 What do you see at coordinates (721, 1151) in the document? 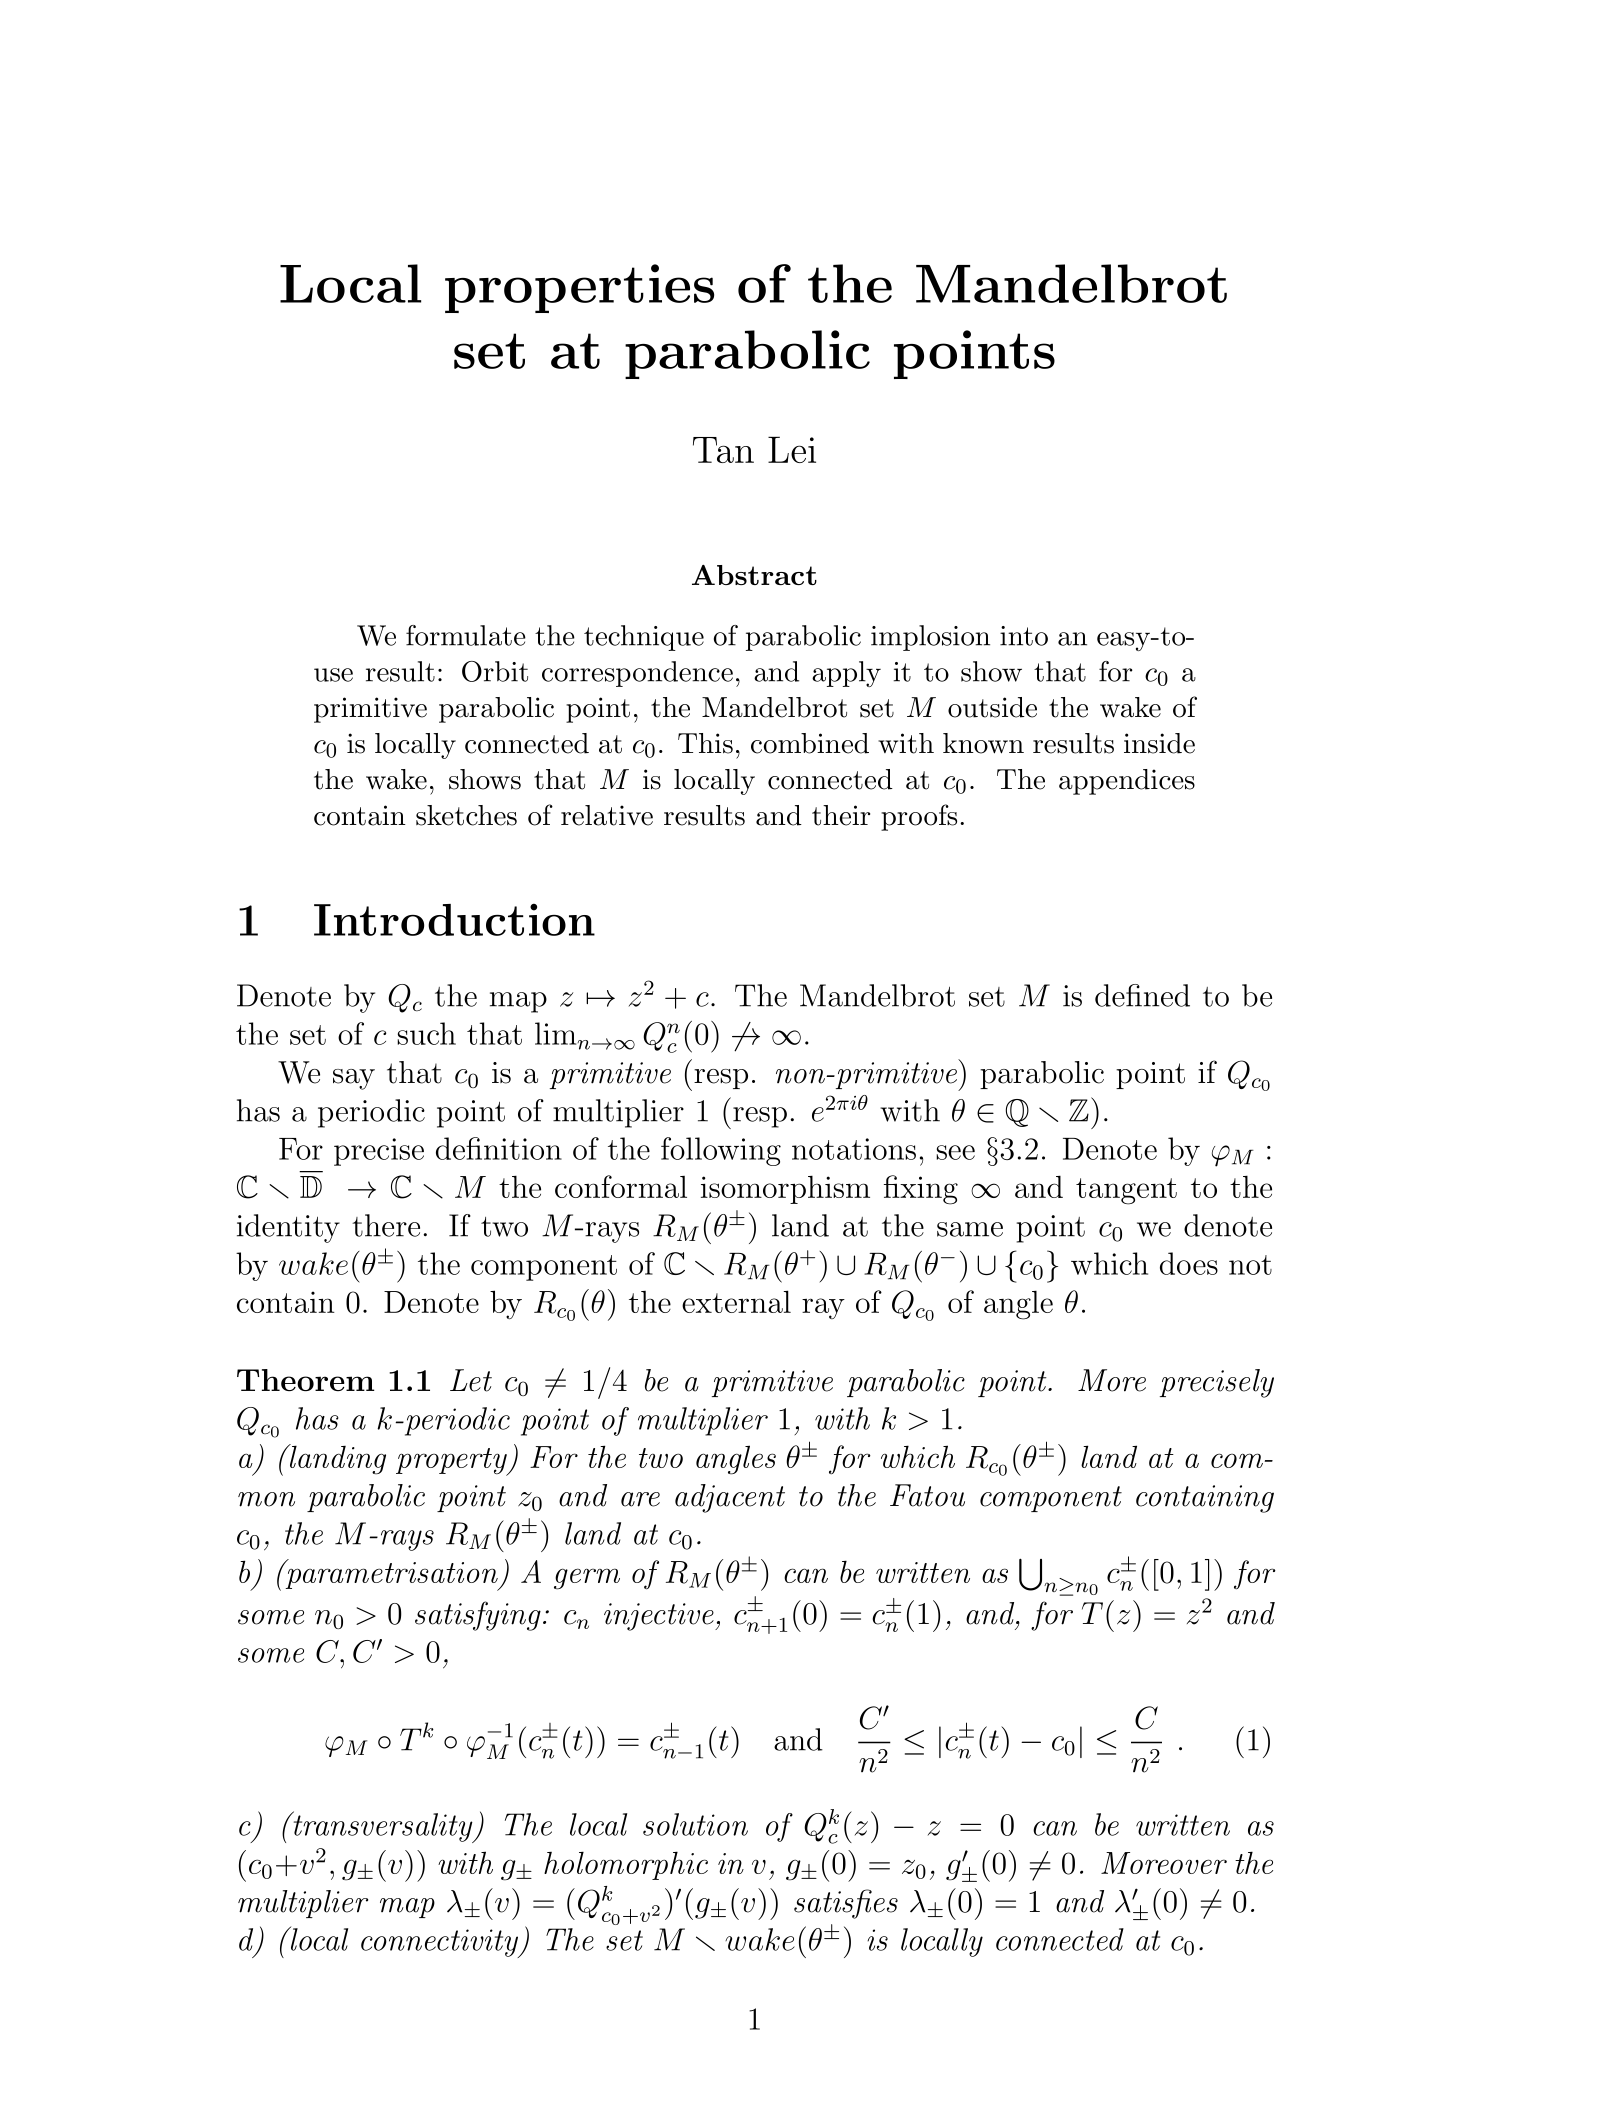
I see `following` at bounding box center [721, 1151].
